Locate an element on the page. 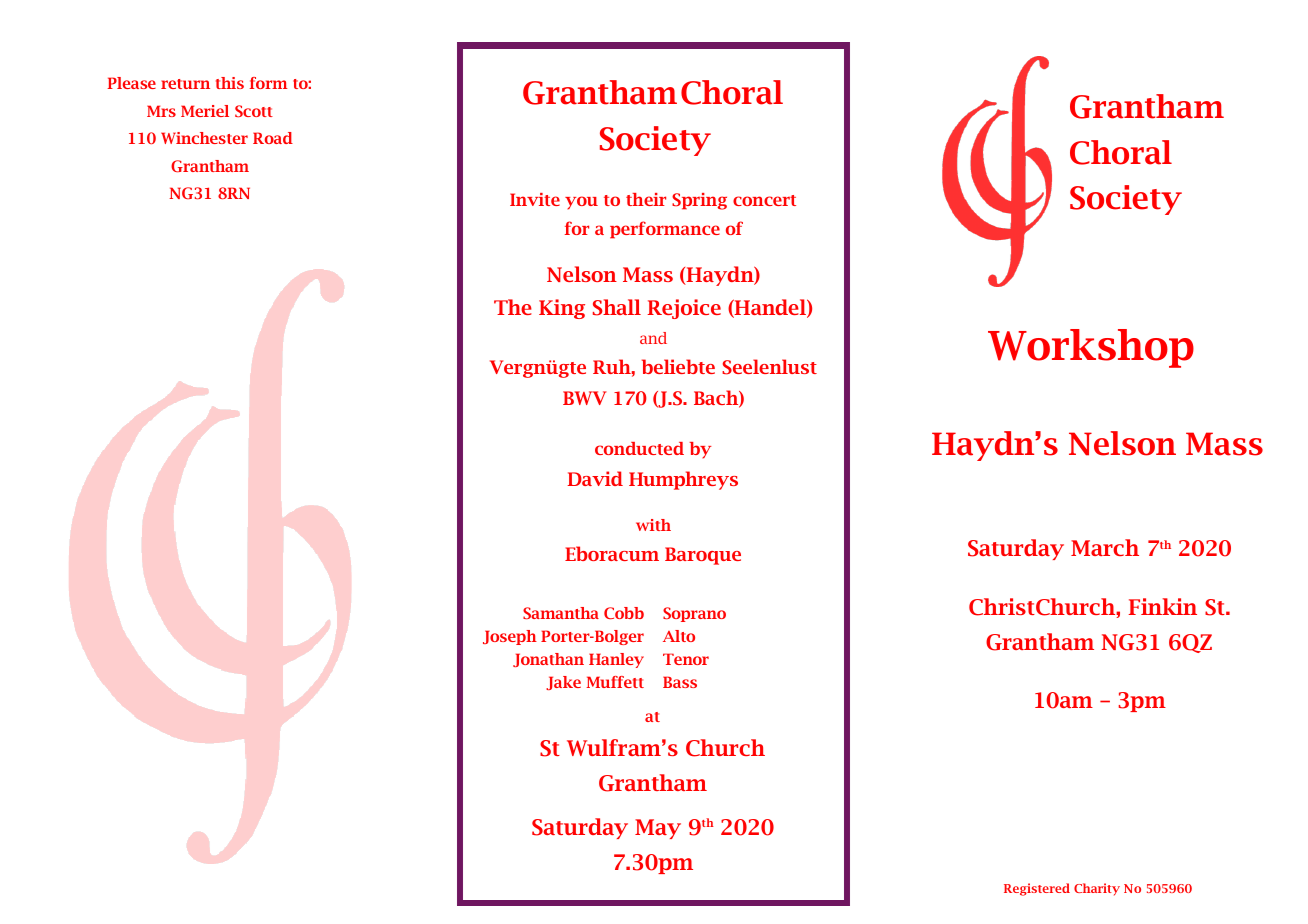  King is located at coordinates (562, 309).
